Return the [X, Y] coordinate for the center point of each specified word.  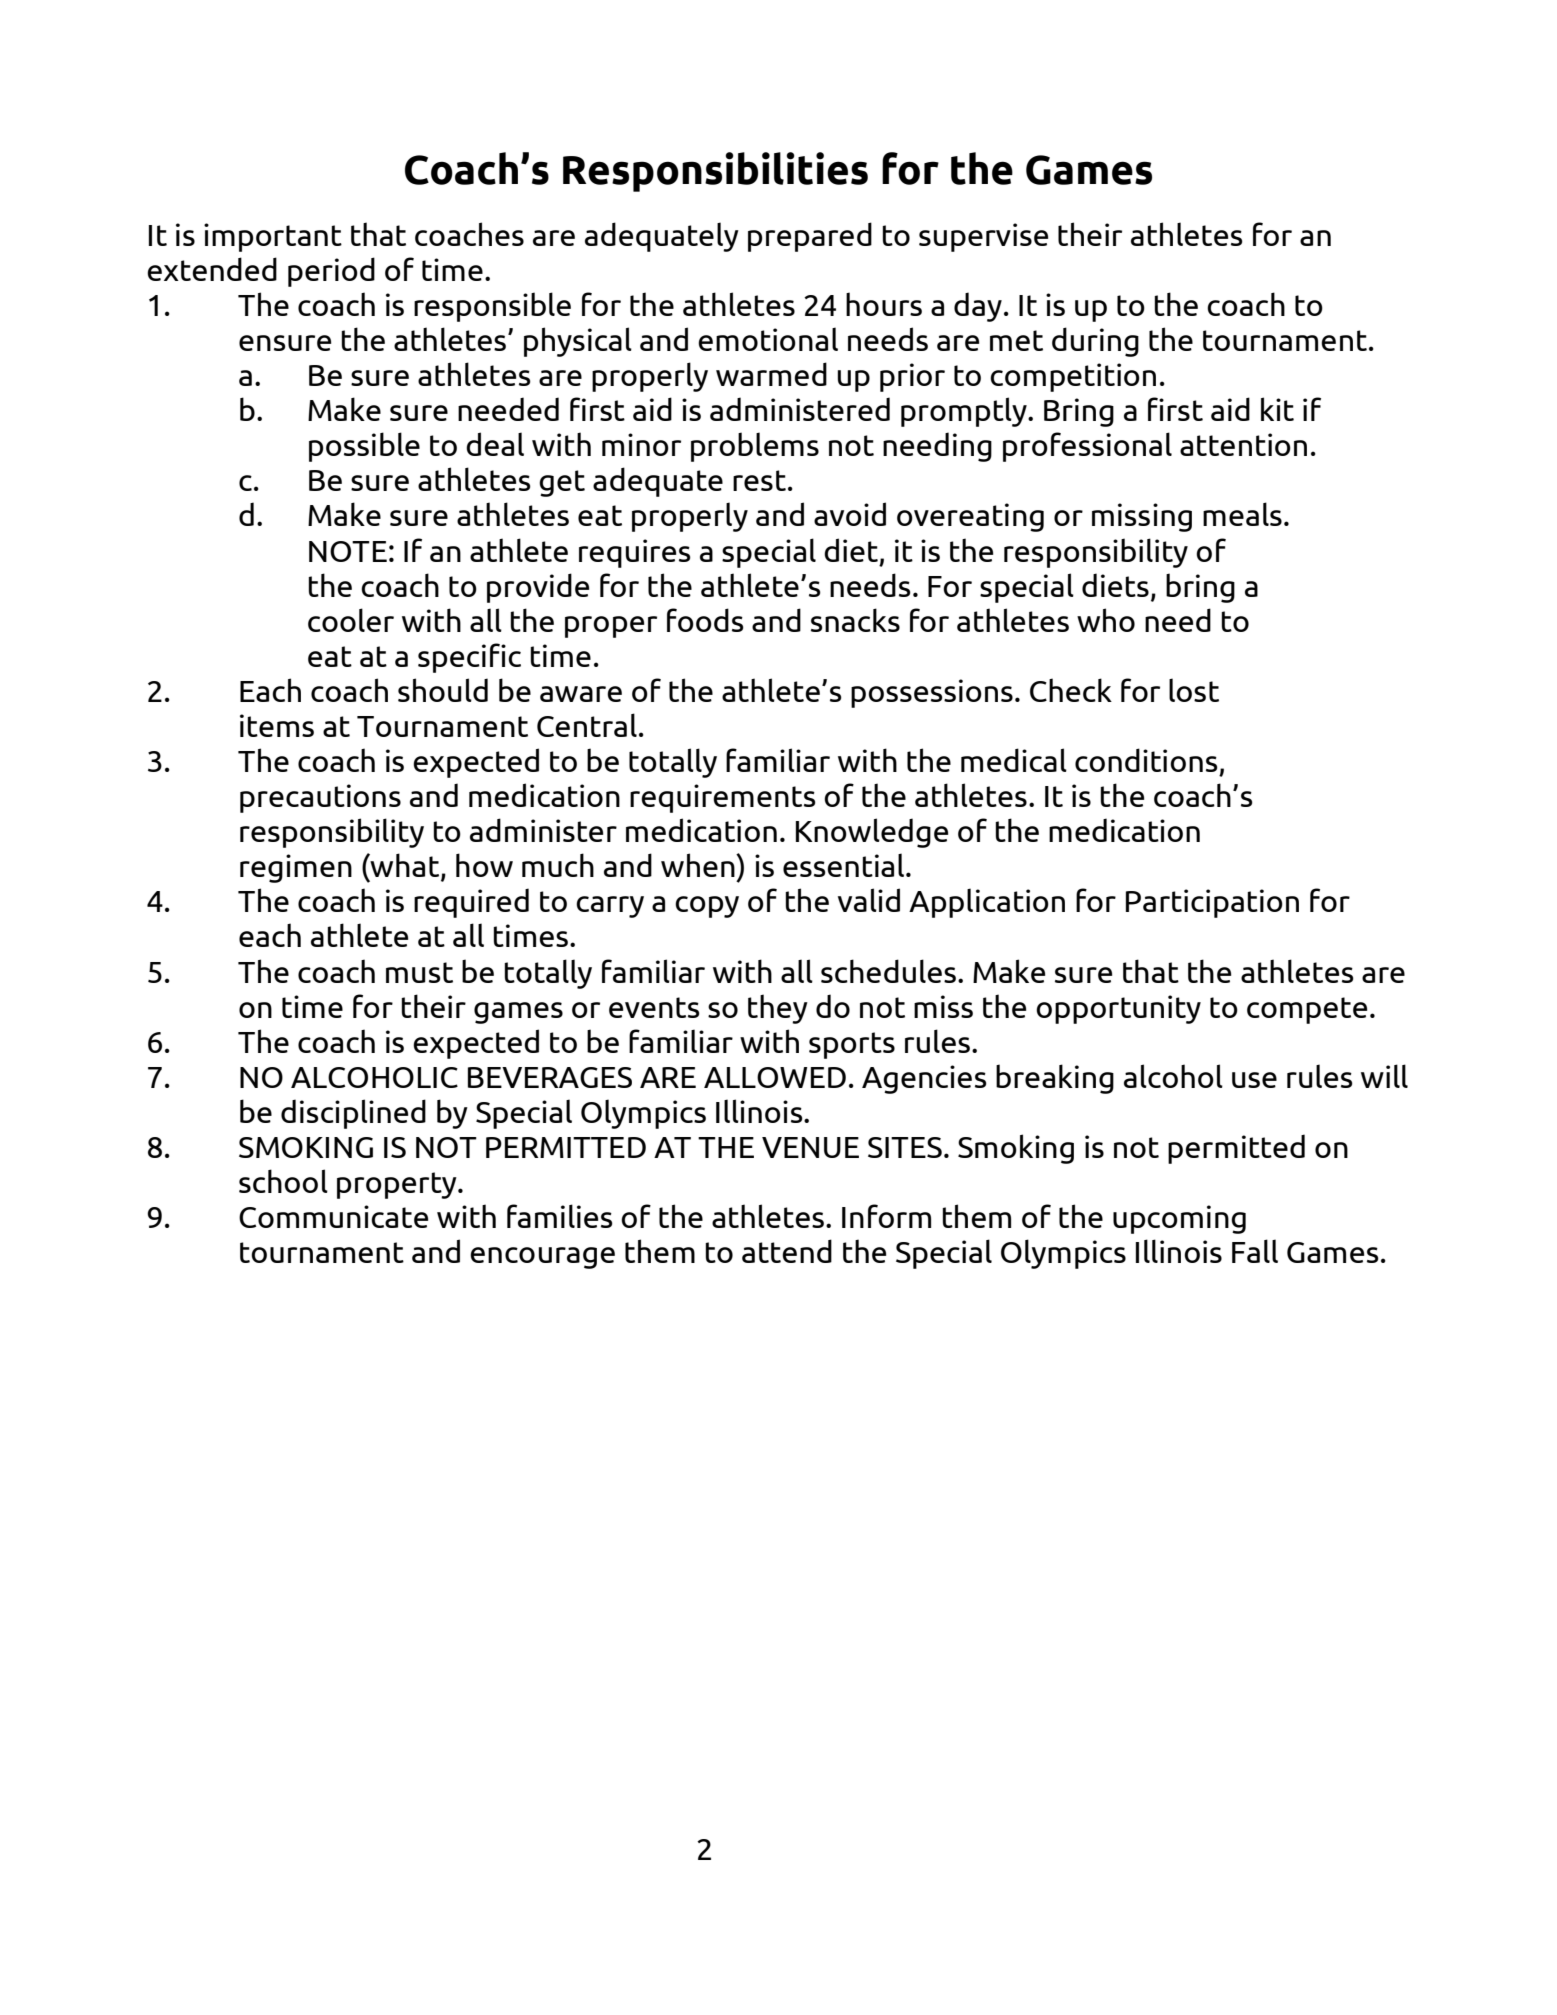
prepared [810, 237]
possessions [932, 693]
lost [1194, 690]
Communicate [333, 1216]
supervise [983, 237]
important [273, 237]
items [277, 725]
